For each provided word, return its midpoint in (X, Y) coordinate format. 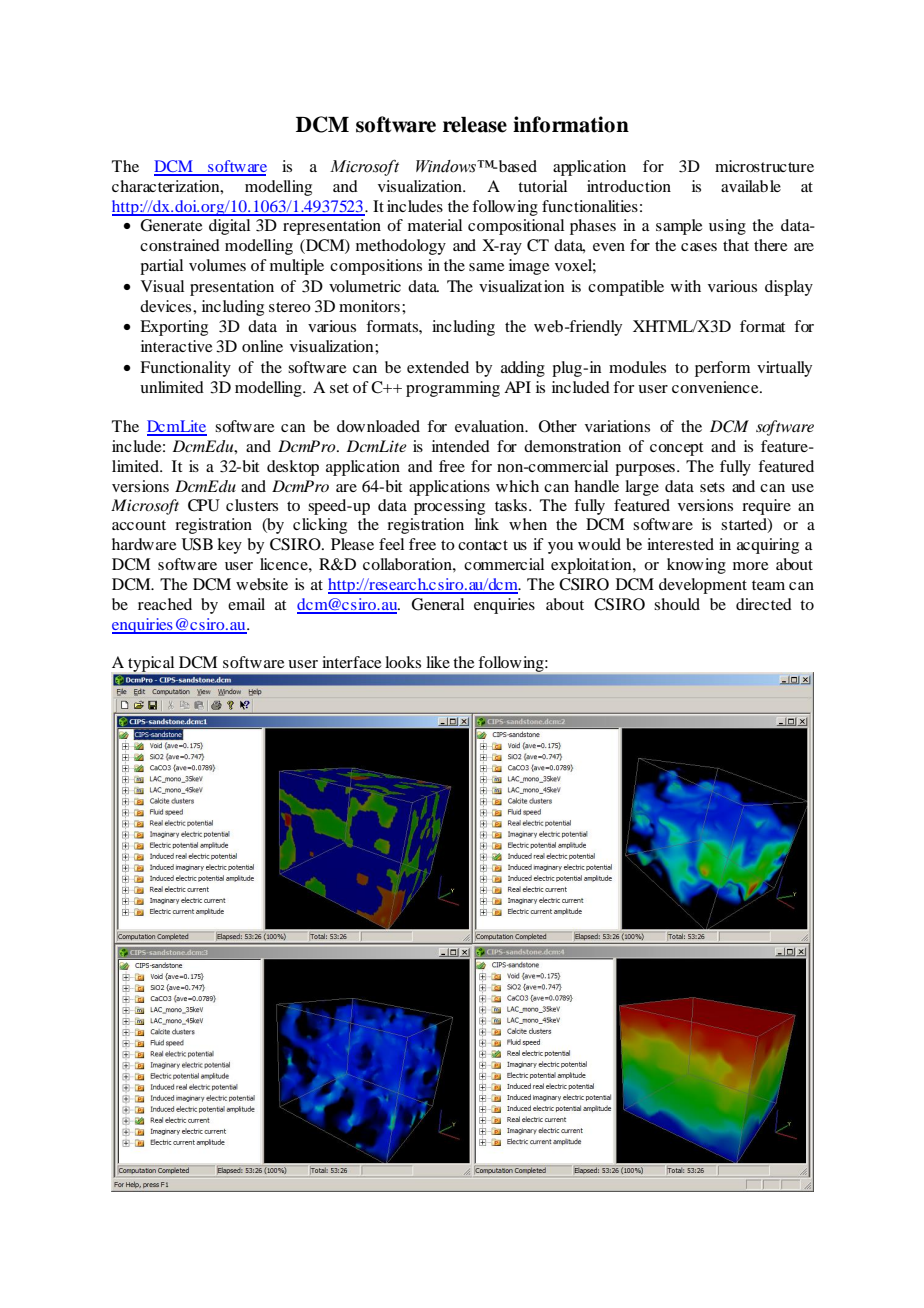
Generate (171, 225)
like (438, 662)
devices (167, 306)
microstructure (764, 166)
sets (712, 487)
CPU (204, 505)
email (246, 604)
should (677, 604)
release (475, 125)
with (686, 286)
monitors (369, 306)
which (517, 486)
